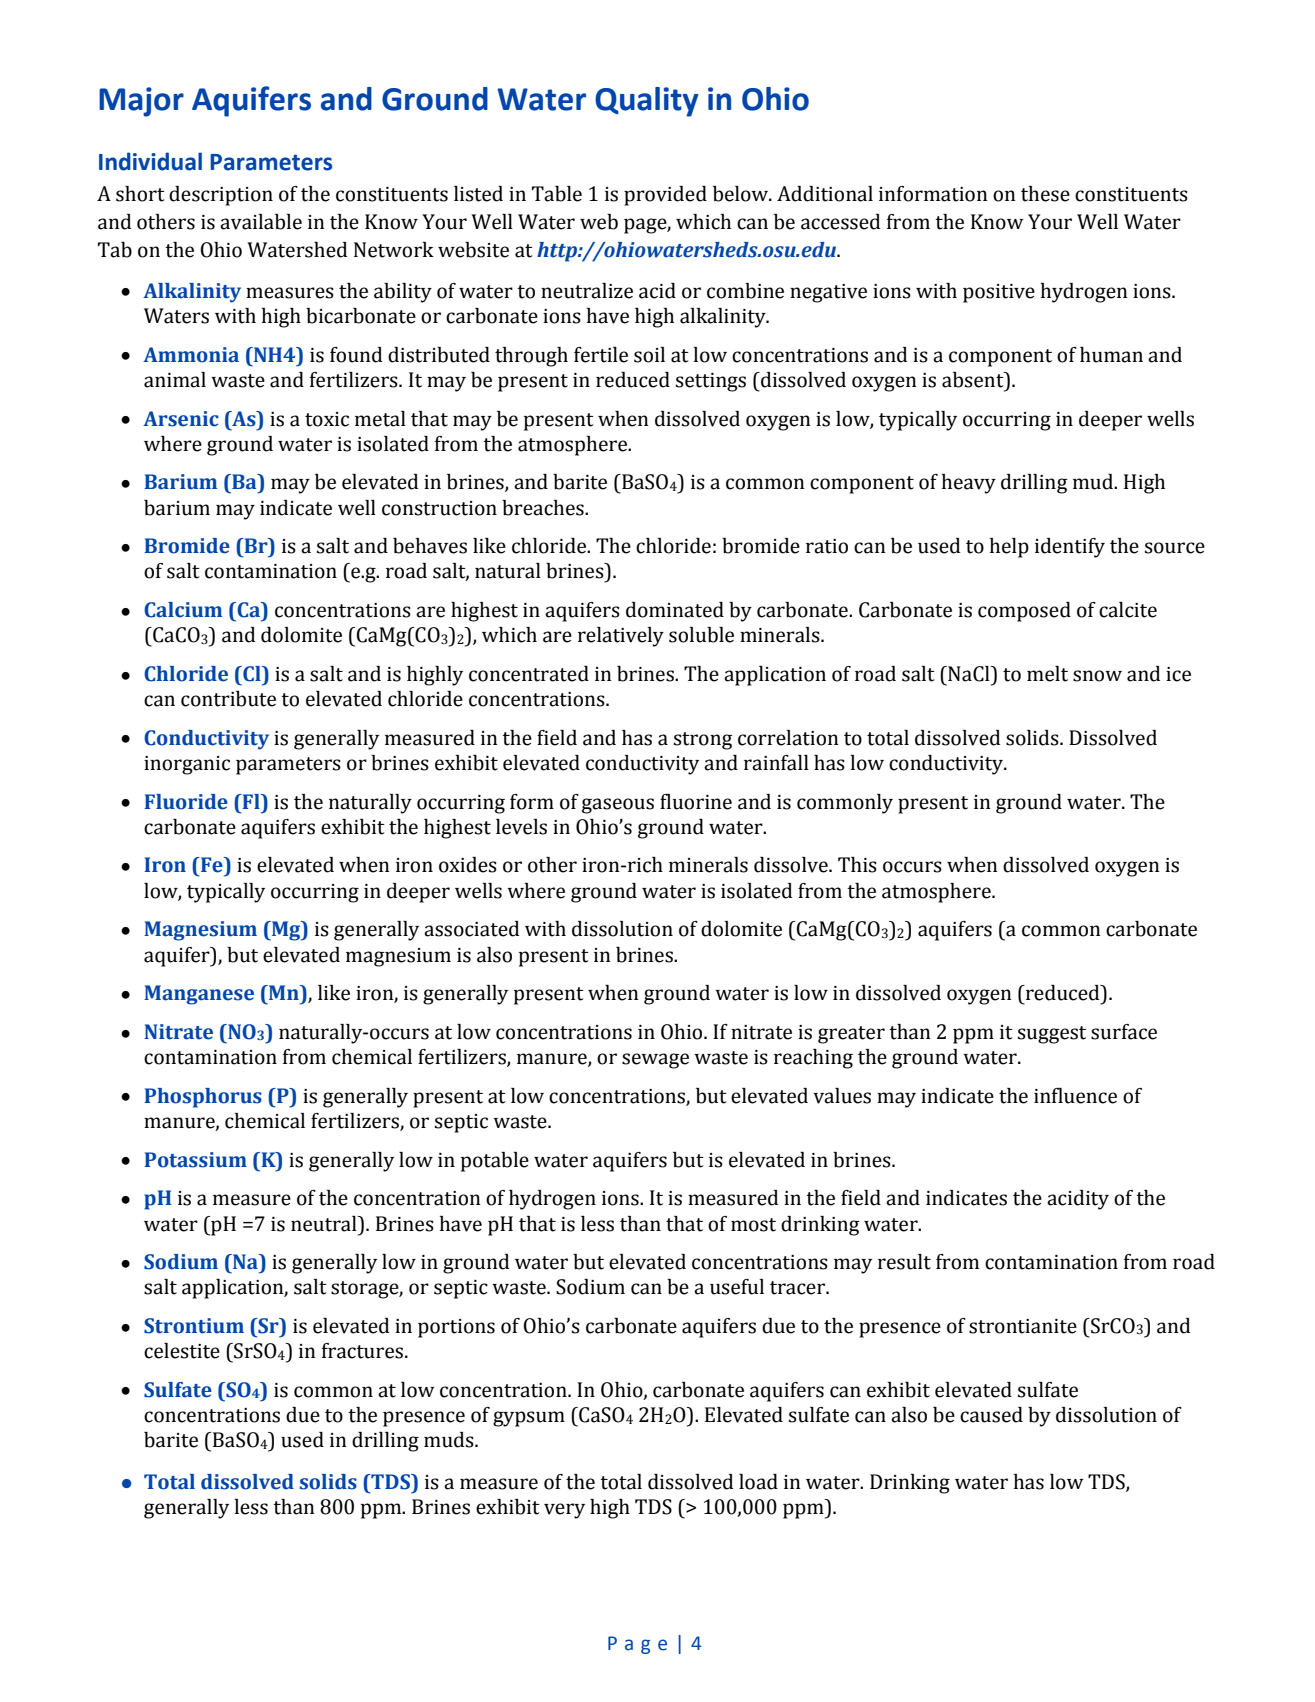 This screenshot has height=1702, width=1315. What do you see at coordinates (1045, 194) in the screenshot?
I see `these` at bounding box center [1045, 194].
